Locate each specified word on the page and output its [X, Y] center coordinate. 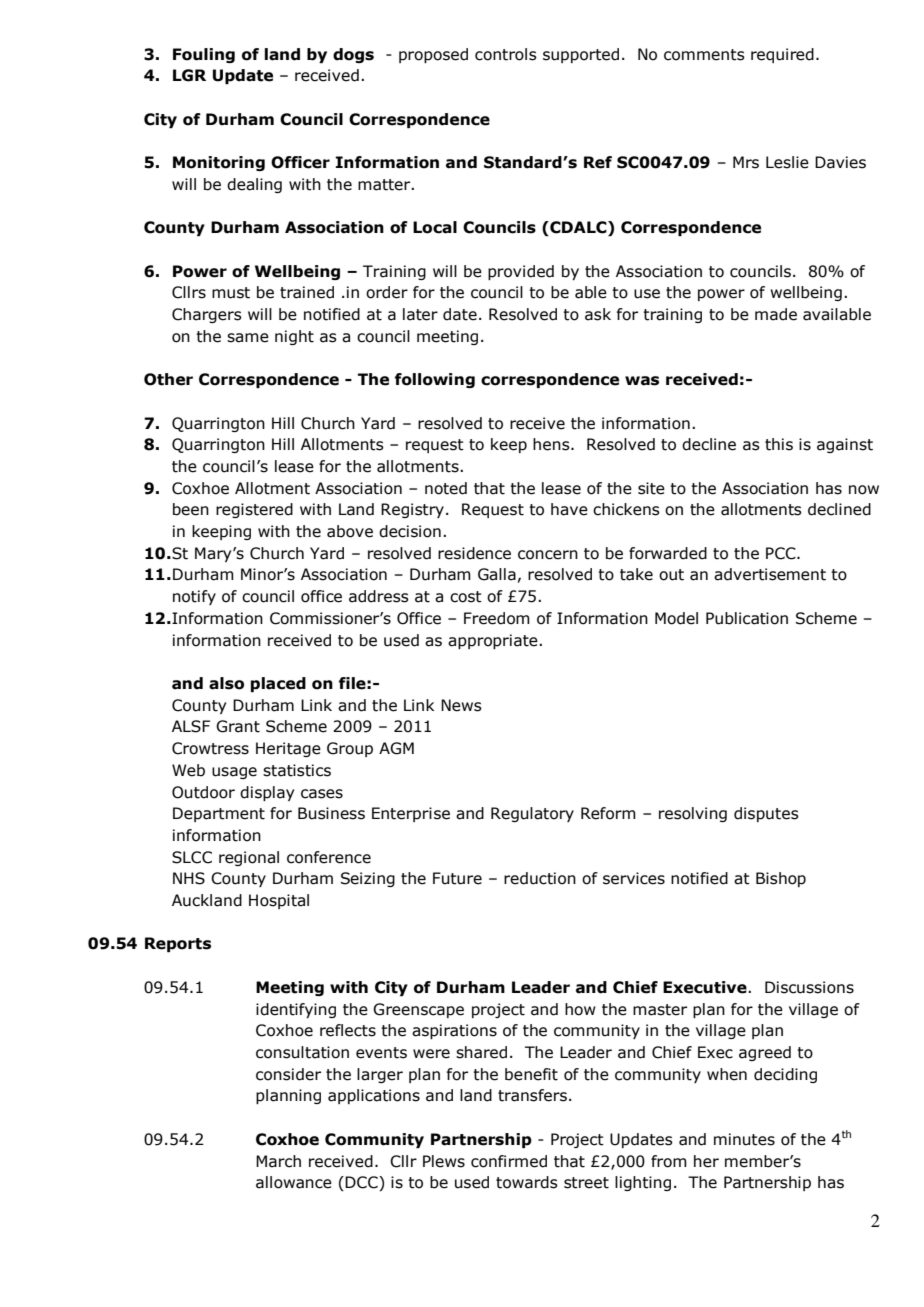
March [278, 1161]
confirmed [509, 1161]
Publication [747, 618]
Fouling [204, 55]
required [782, 55]
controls [506, 54]
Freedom [497, 618]
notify [194, 597]
